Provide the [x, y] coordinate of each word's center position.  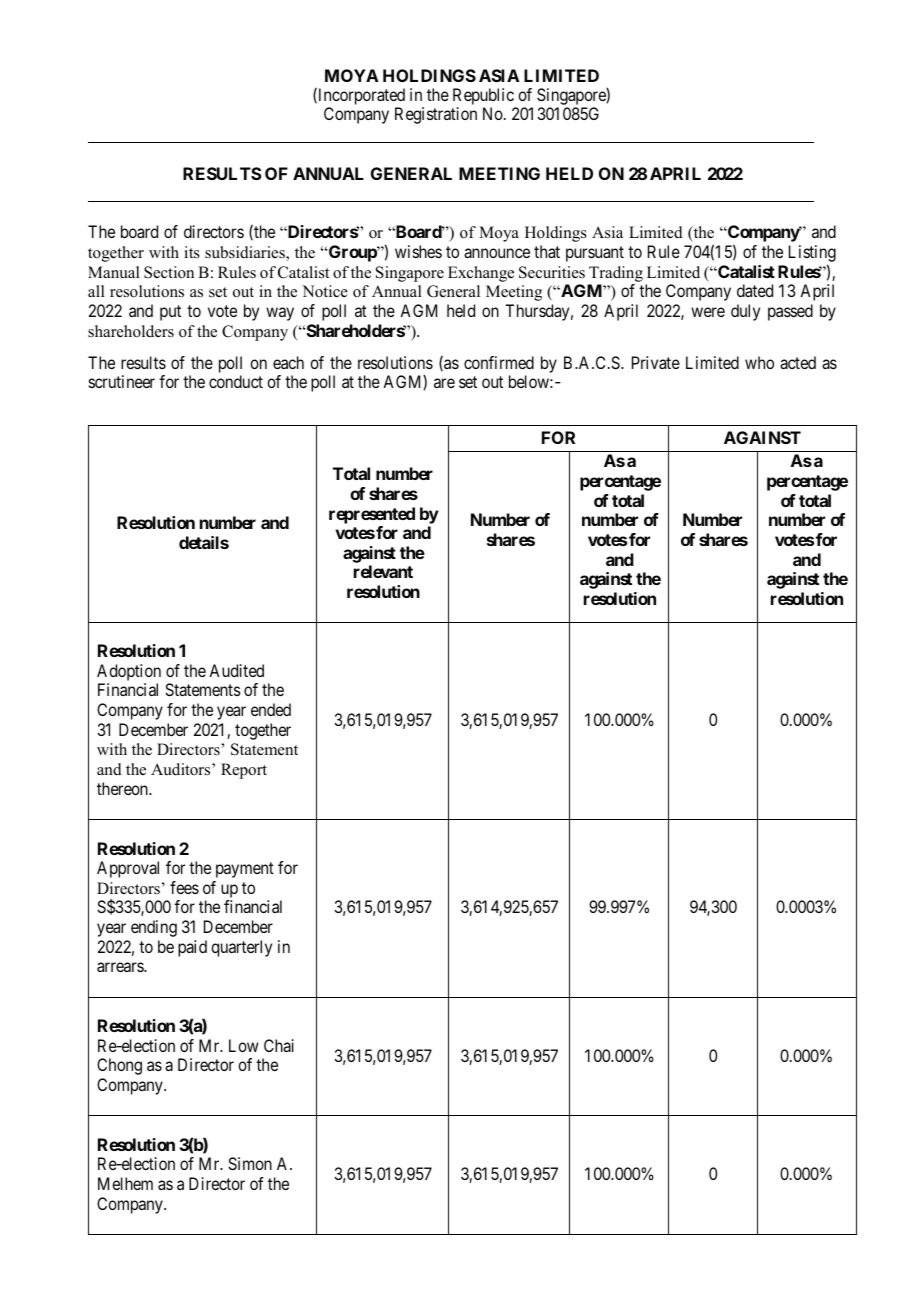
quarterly [241, 948]
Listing [812, 255]
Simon [250, 1163]
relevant [383, 571]
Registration [436, 115]
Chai [279, 1045]
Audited [236, 670]
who [759, 362]
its [192, 252]
